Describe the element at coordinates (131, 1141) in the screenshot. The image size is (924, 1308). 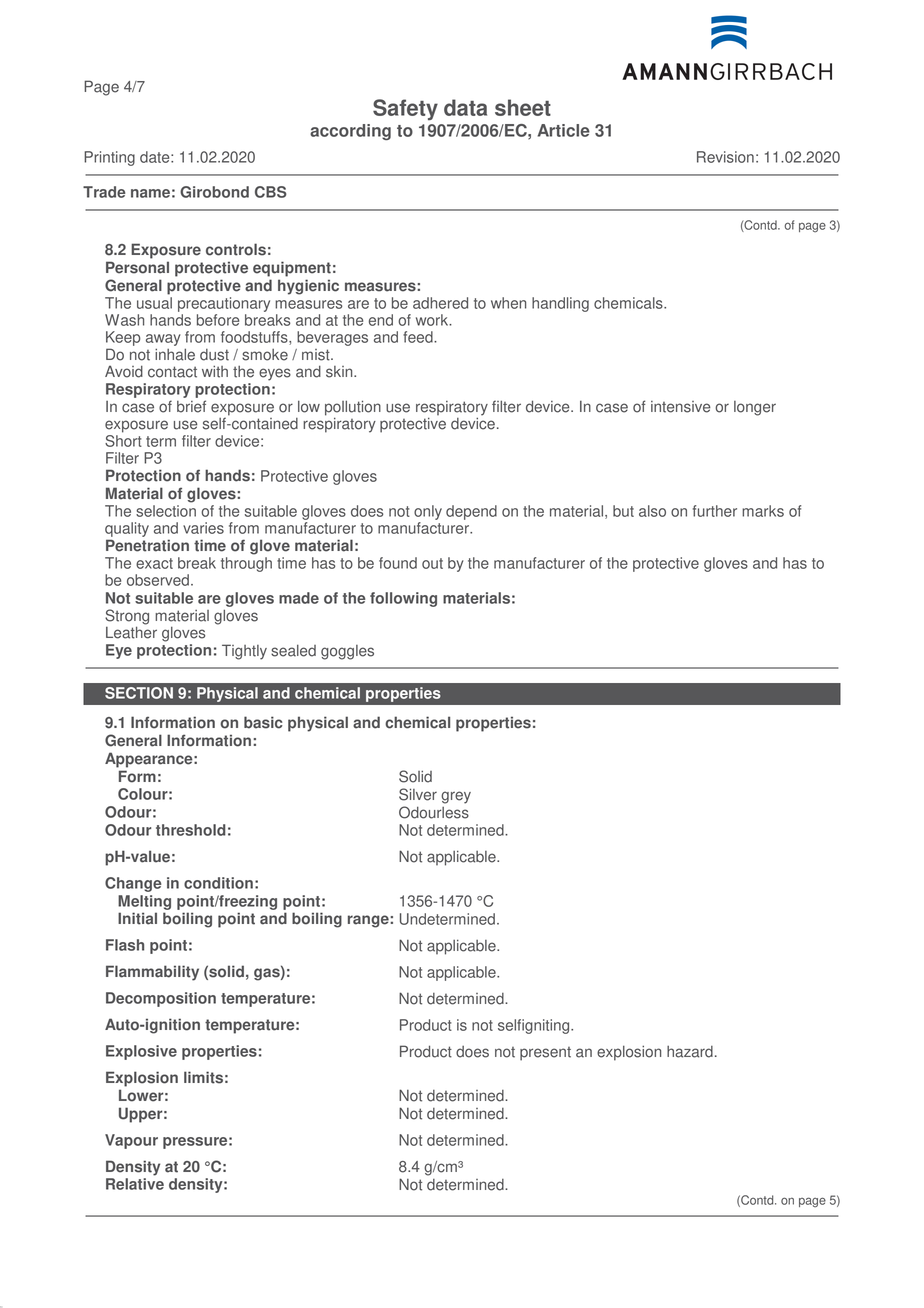
I see `Vapour` at that location.
